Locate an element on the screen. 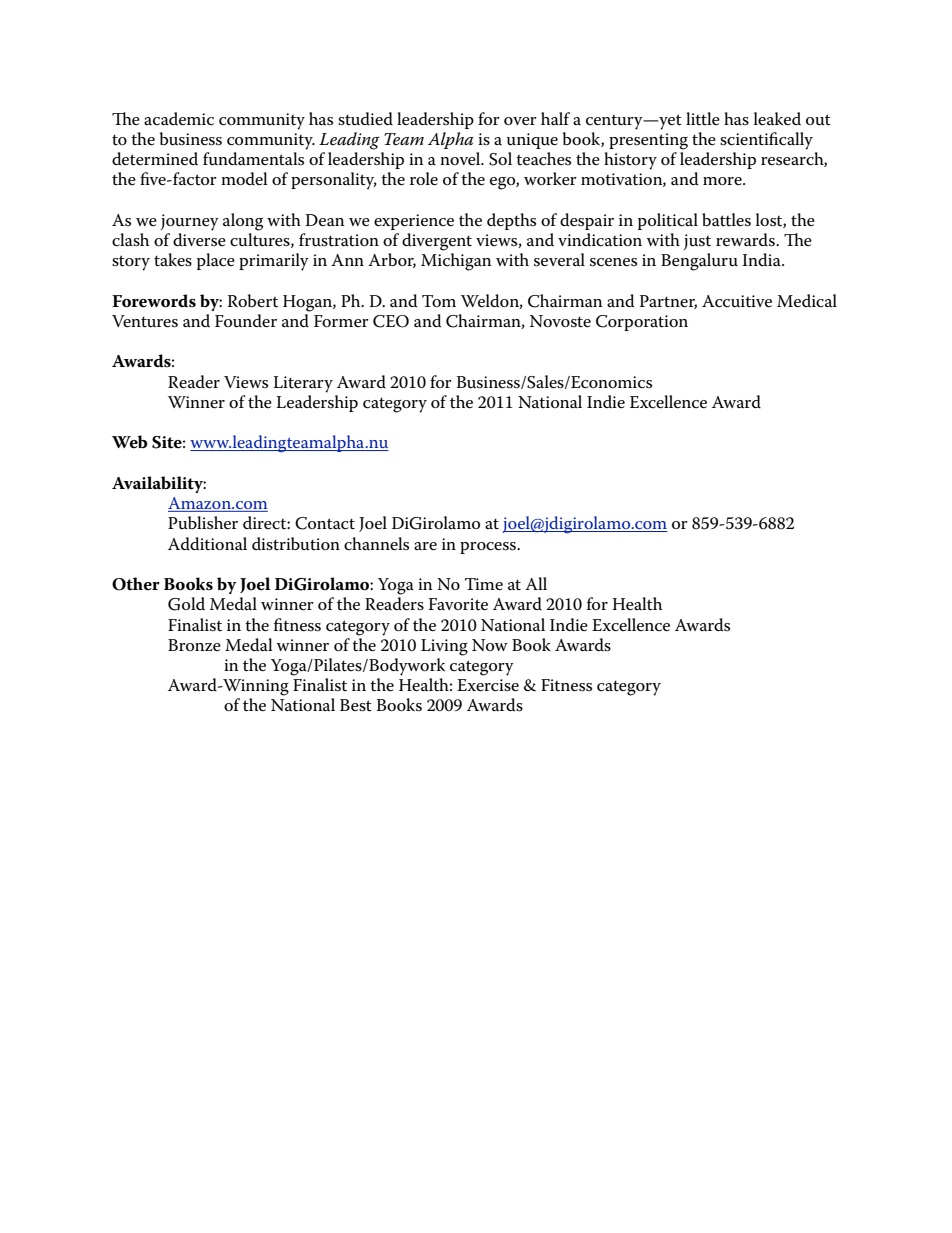  Tom is located at coordinates (439, 301).
